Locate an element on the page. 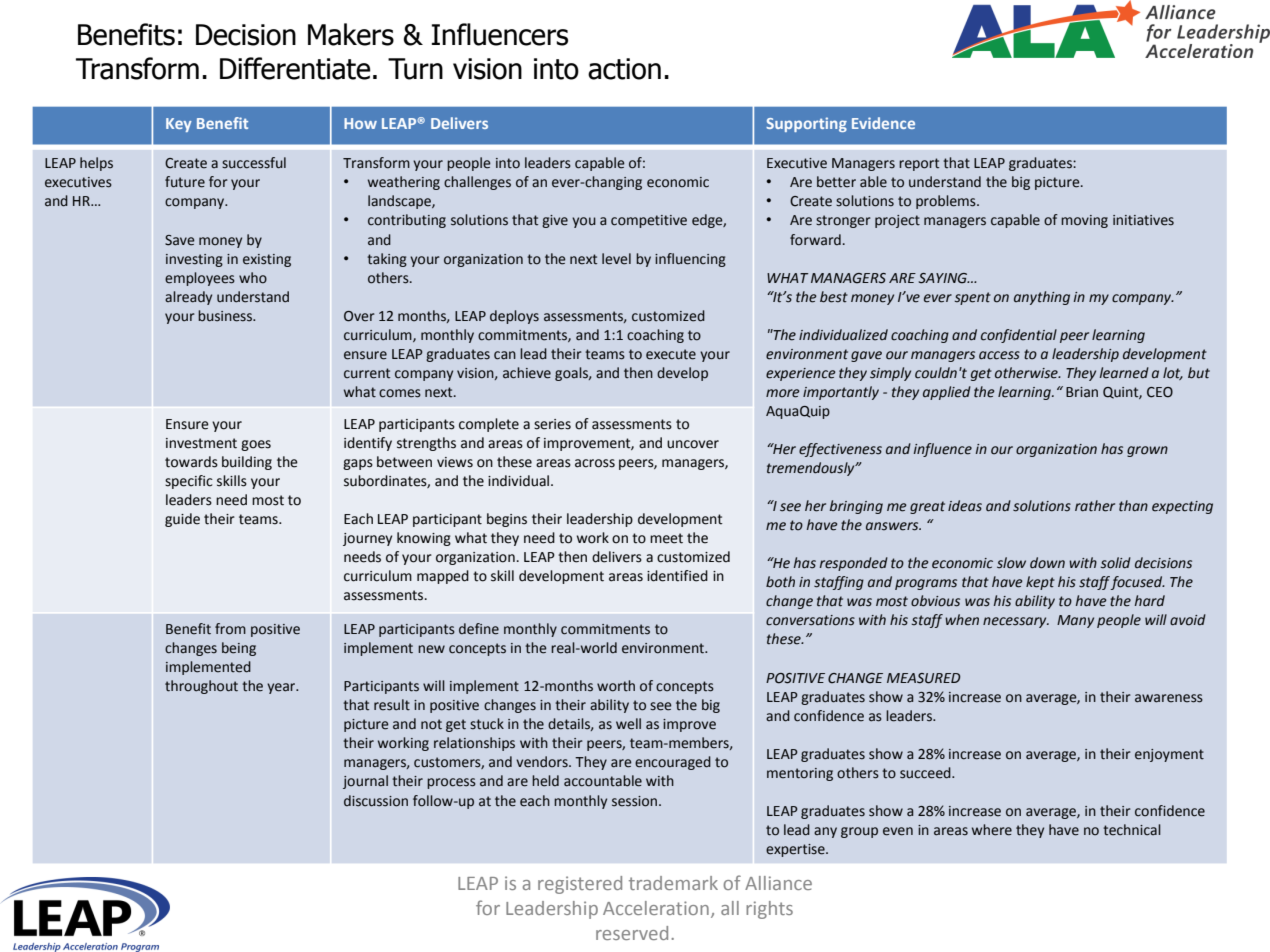  well is located at coordinates (628, 724).
